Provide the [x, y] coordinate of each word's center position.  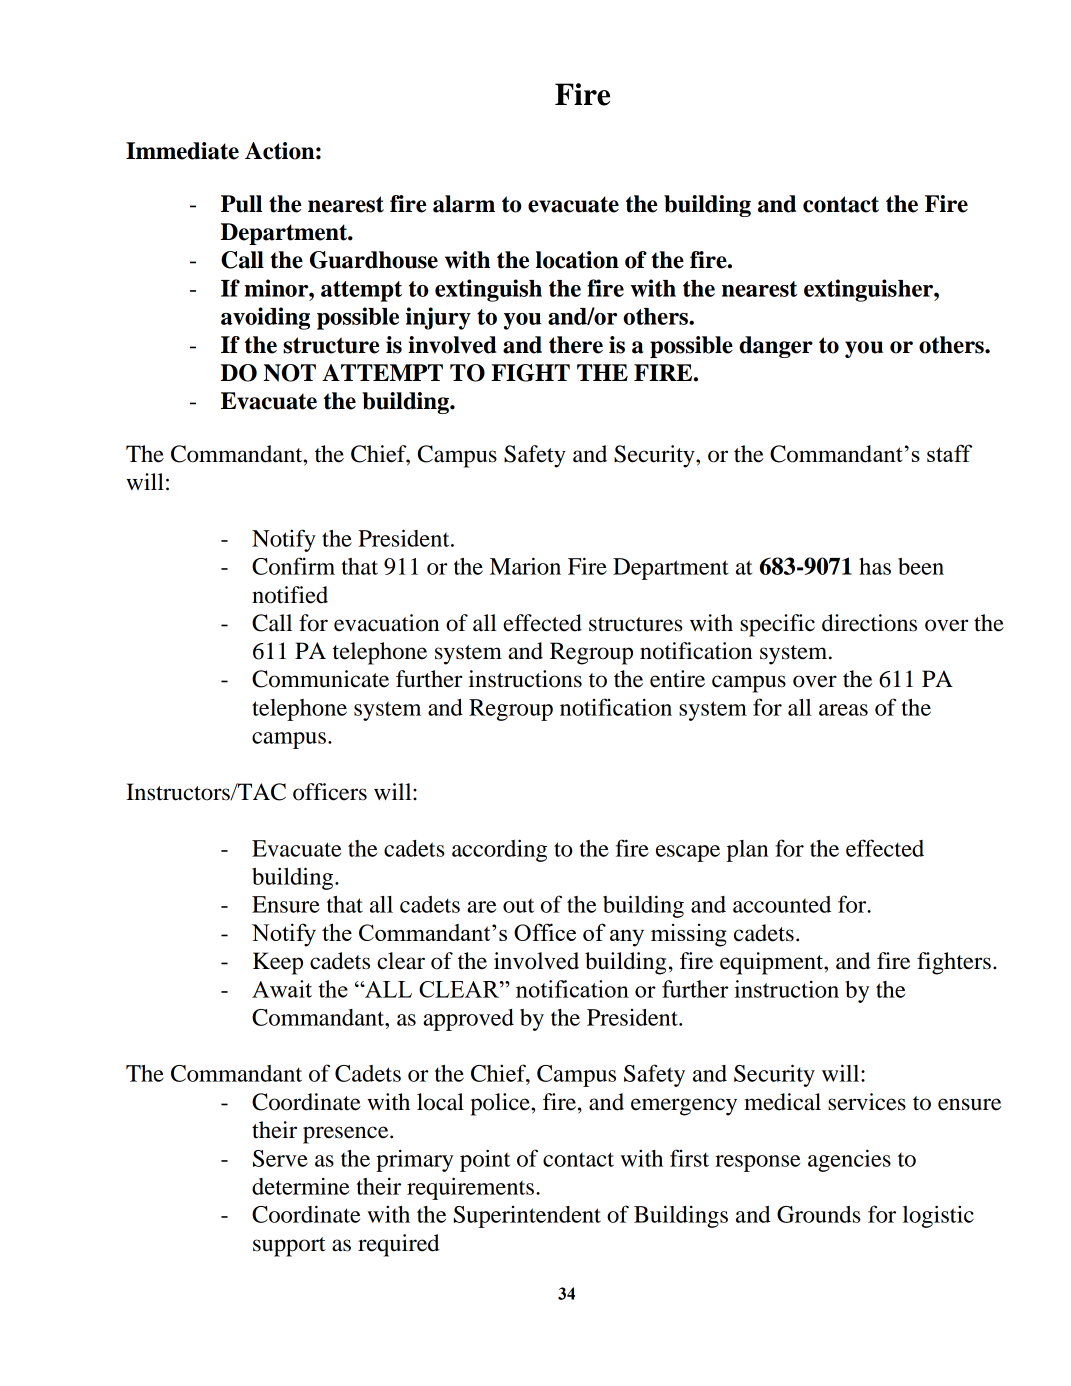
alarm [464, 204]
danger [776, 347]
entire [677, 679]
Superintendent [527, 1217]
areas [843, 710]
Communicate [320, 679]
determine [300, 1186]
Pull [241, 204]
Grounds [819, 1214]
